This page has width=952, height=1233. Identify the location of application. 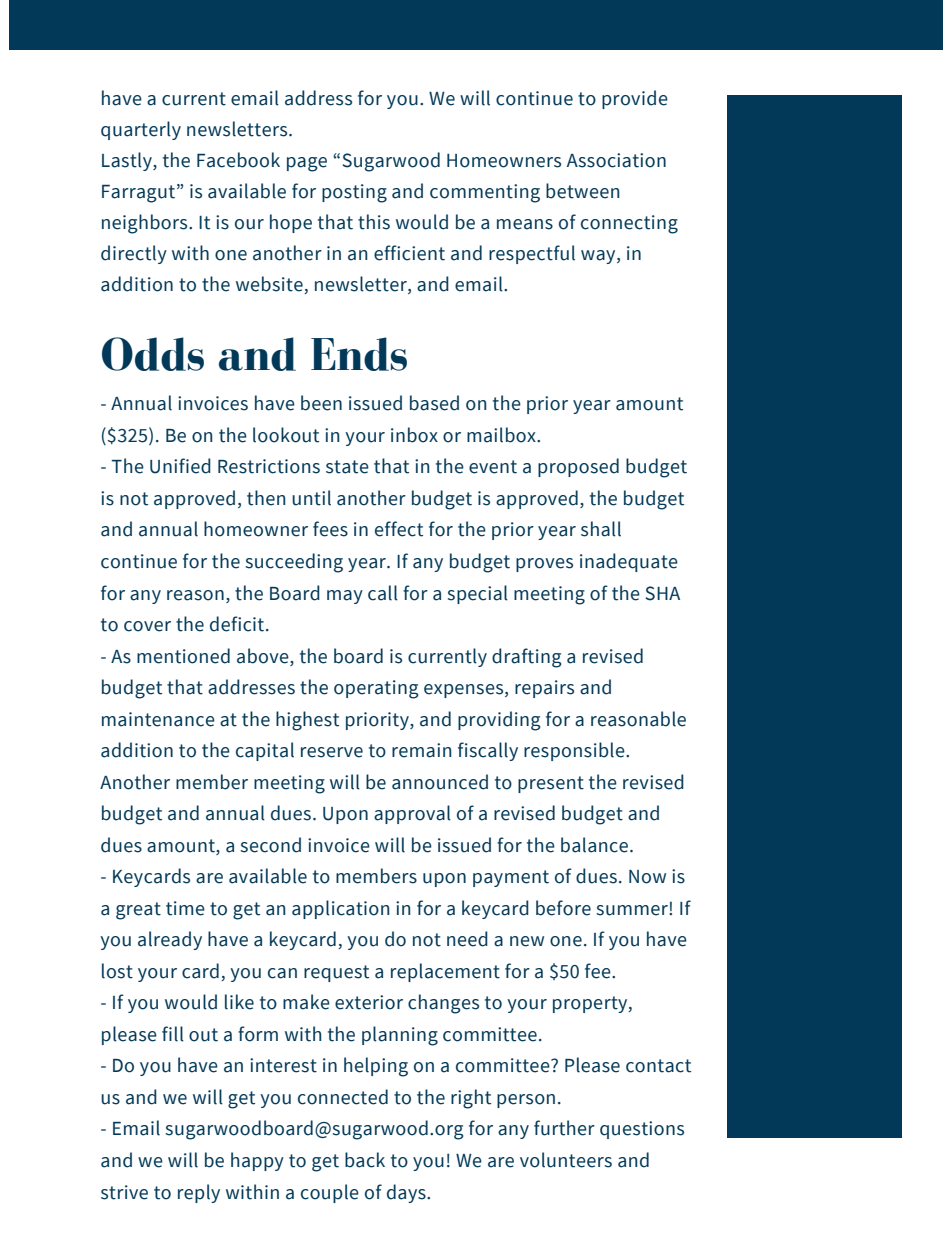
(340, 909).
